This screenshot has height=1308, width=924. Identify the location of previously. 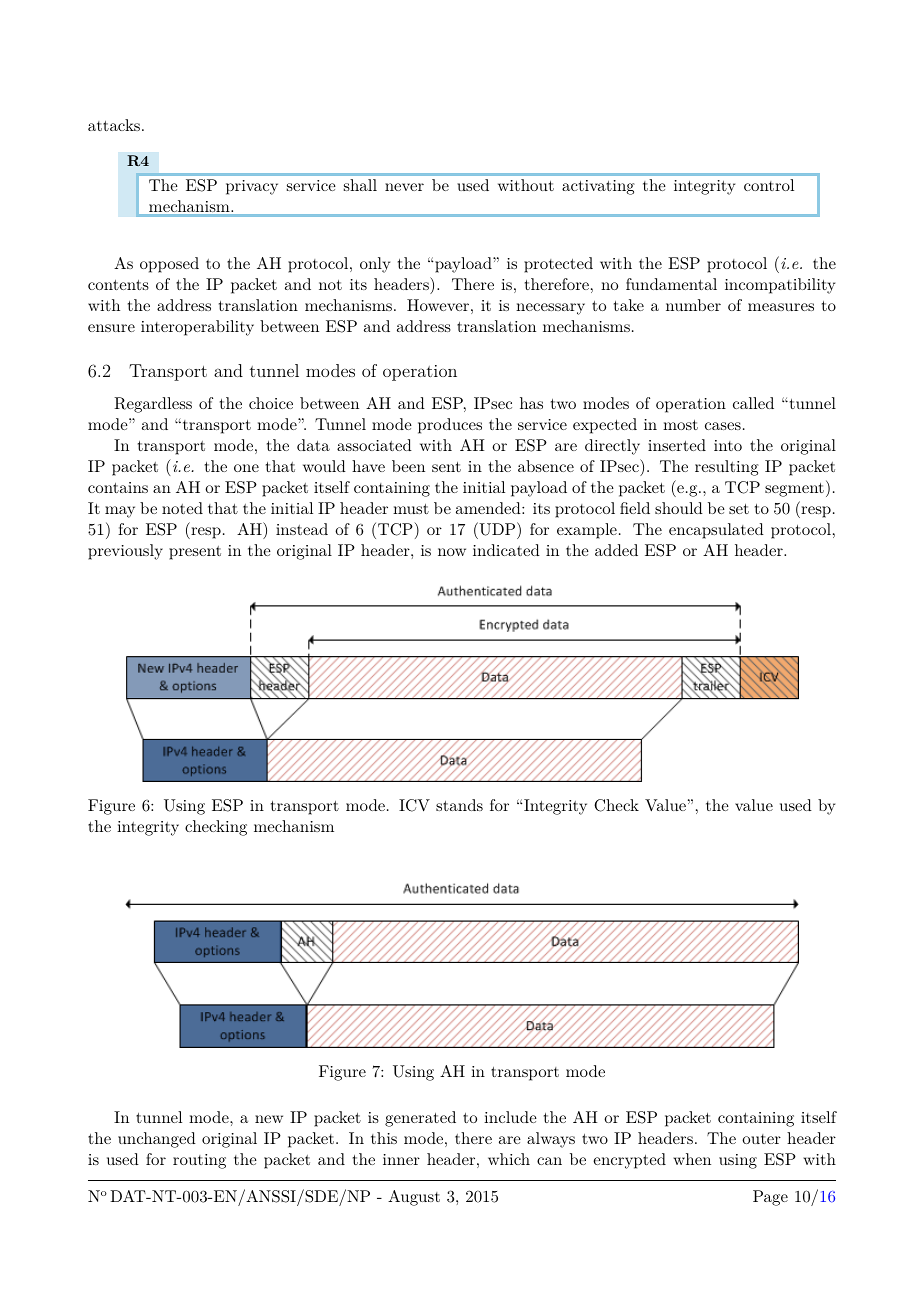
(125, 552).
